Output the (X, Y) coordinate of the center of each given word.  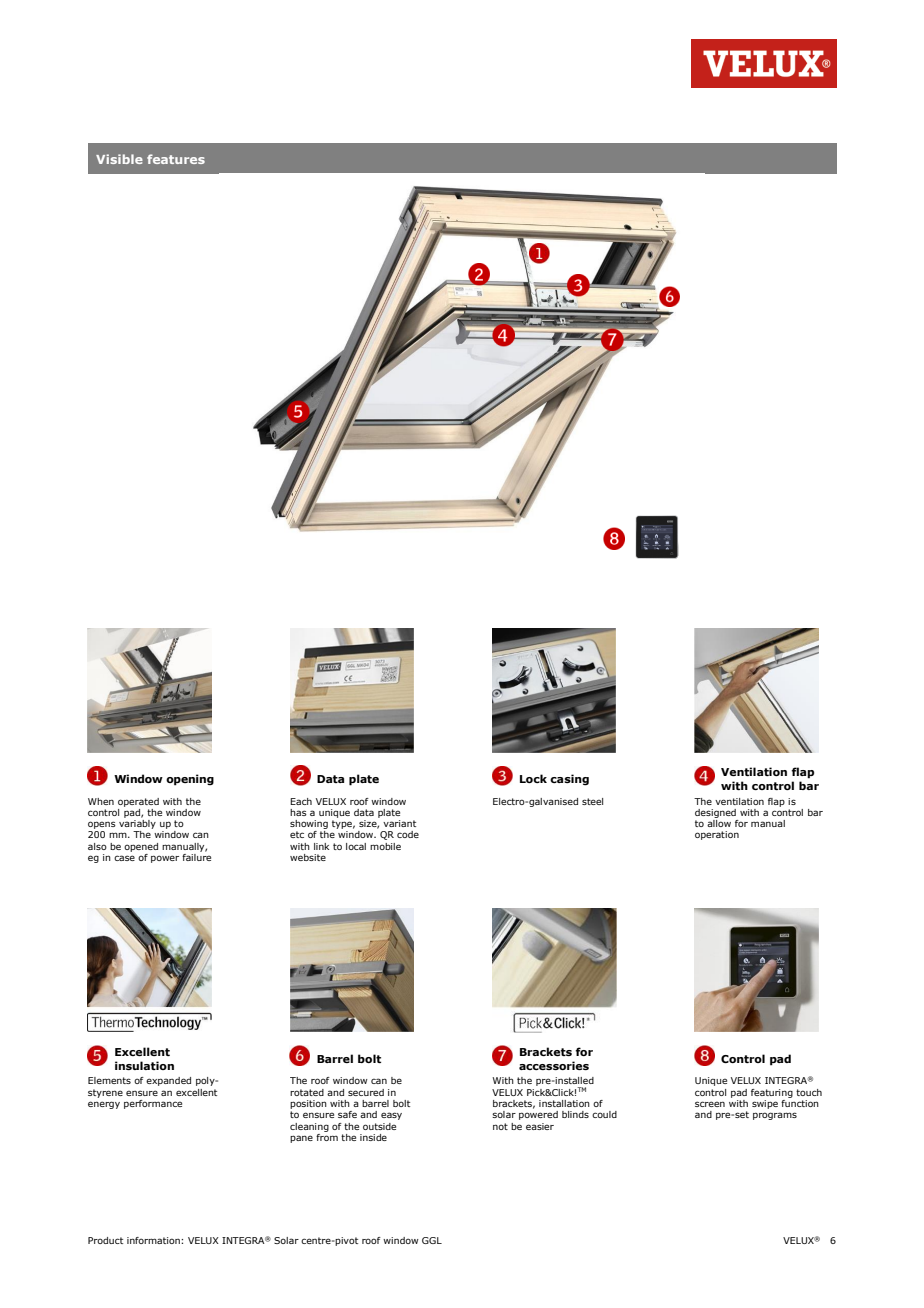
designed (715, 813)
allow (719, 823)
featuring (772, 1093)
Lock (533, 778)
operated (138, 802)
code (408, 834)
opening (190, 780)
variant (399, 823)
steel (592, 801)
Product (105, 1240)
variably (137, 824)
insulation (144, 1065)
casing (569, 780)
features (176, 159)
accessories (554, 1065)
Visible (119, 159)
